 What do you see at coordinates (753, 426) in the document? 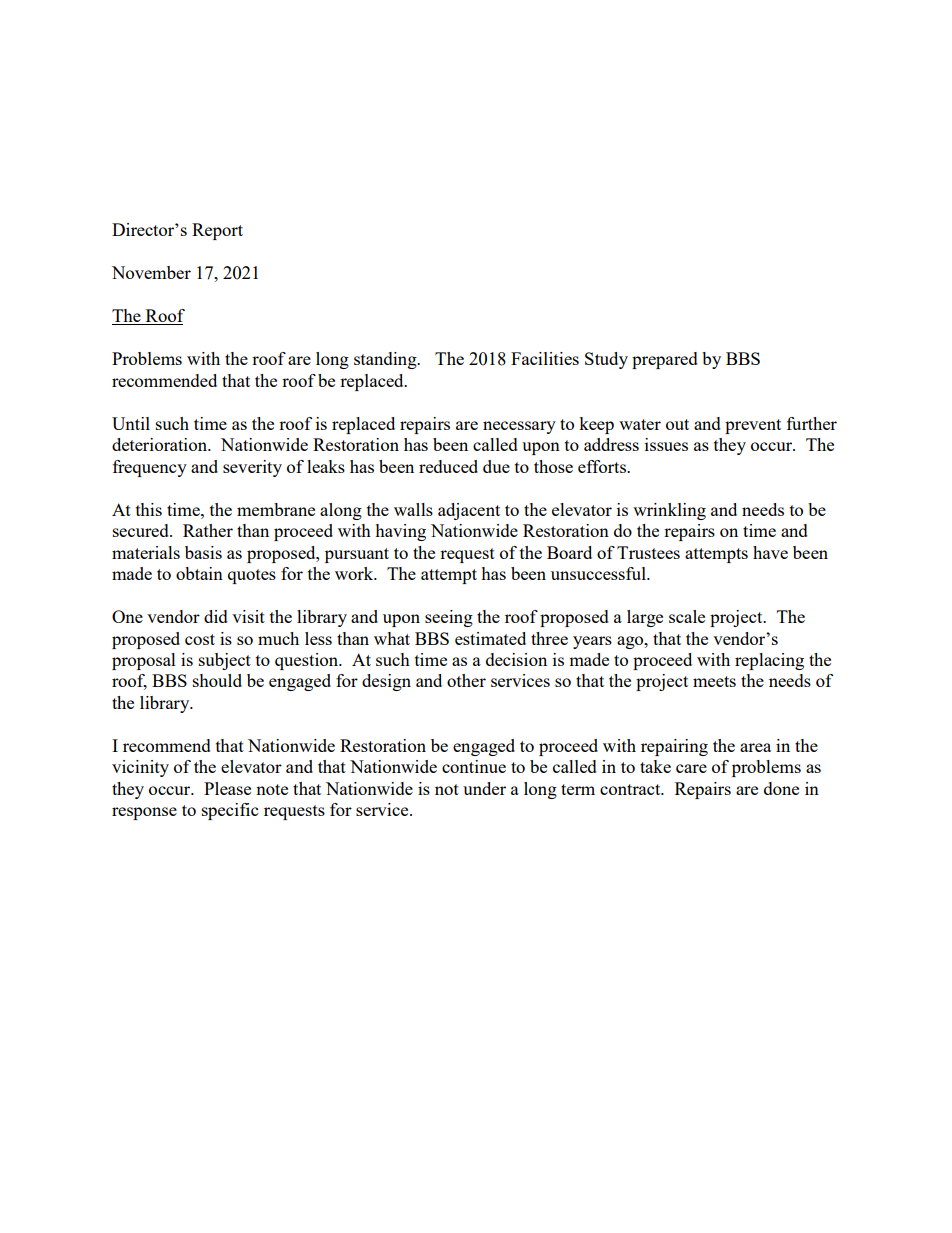
I see `prevent` at bounding box center [753, 426].
